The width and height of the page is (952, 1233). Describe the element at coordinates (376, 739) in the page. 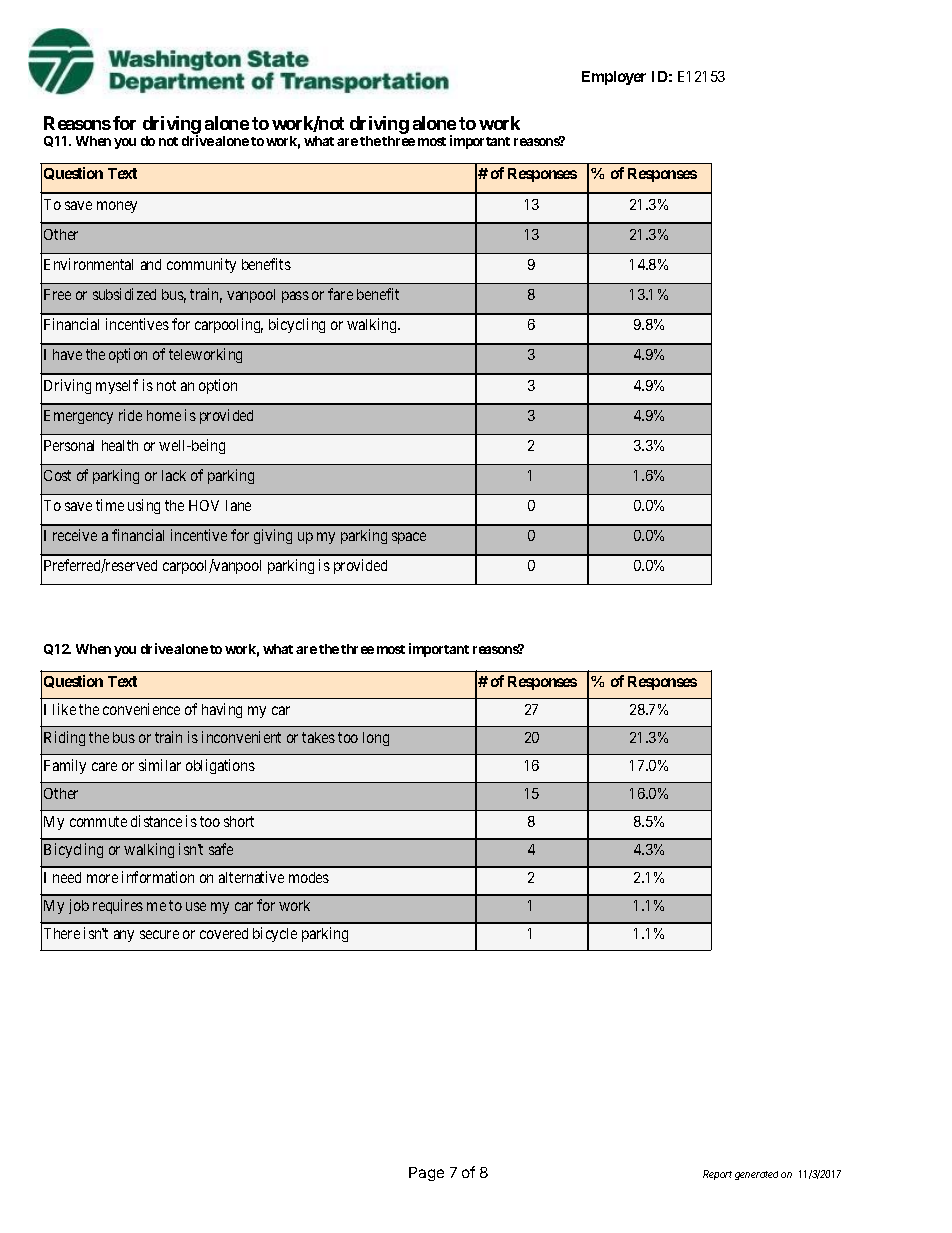

I see `long` at that location.
